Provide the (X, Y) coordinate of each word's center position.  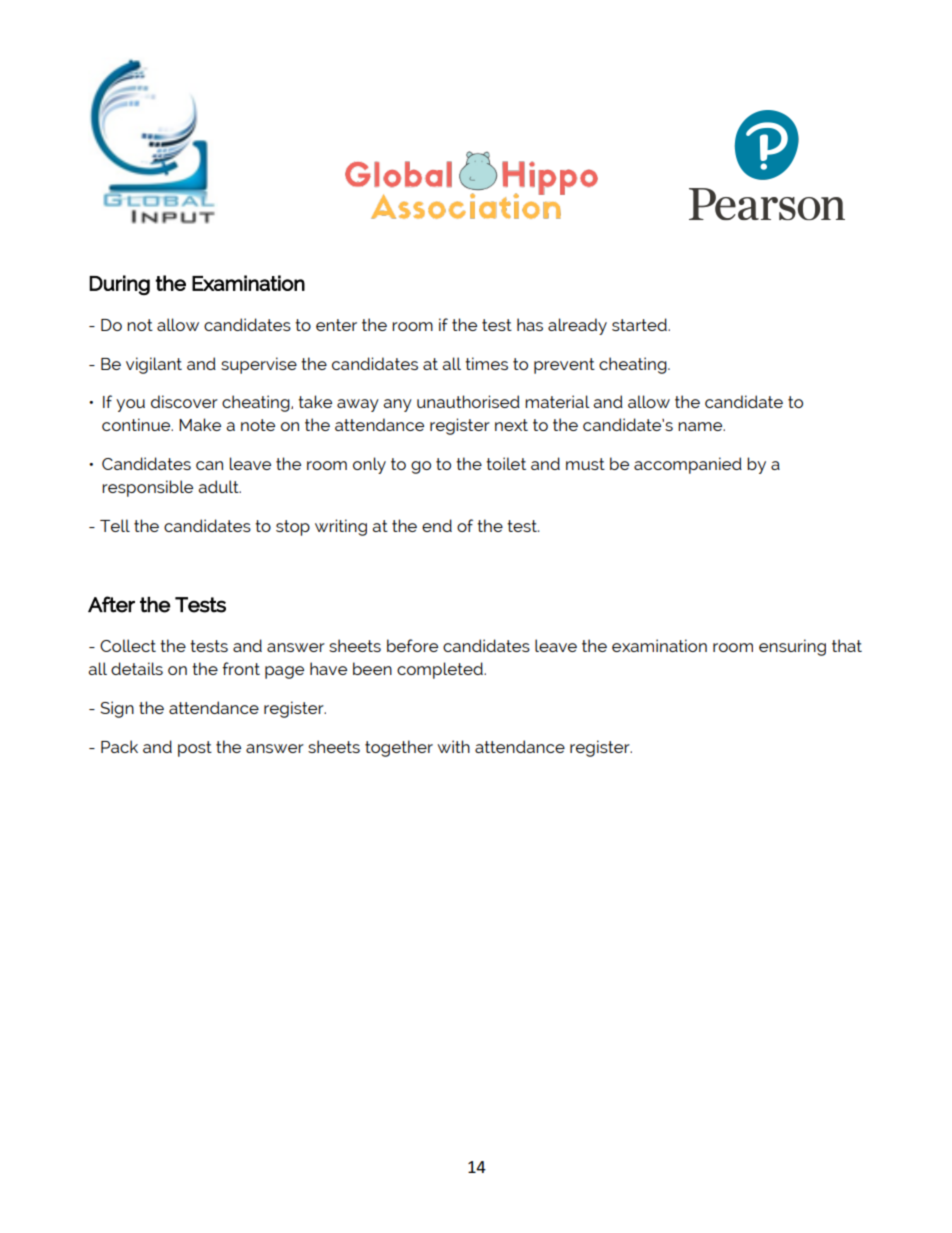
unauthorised (468, 401)
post (195, 749)
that (847, 645)
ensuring (792, 647)
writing (341, 527)
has (530, 324)
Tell (115, 525)
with (453, 746)
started (640, 324)
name (701, 426)
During (119, 285)
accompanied (688, 465)
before (412, 645)
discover (184, 401)
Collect (128, 645)
